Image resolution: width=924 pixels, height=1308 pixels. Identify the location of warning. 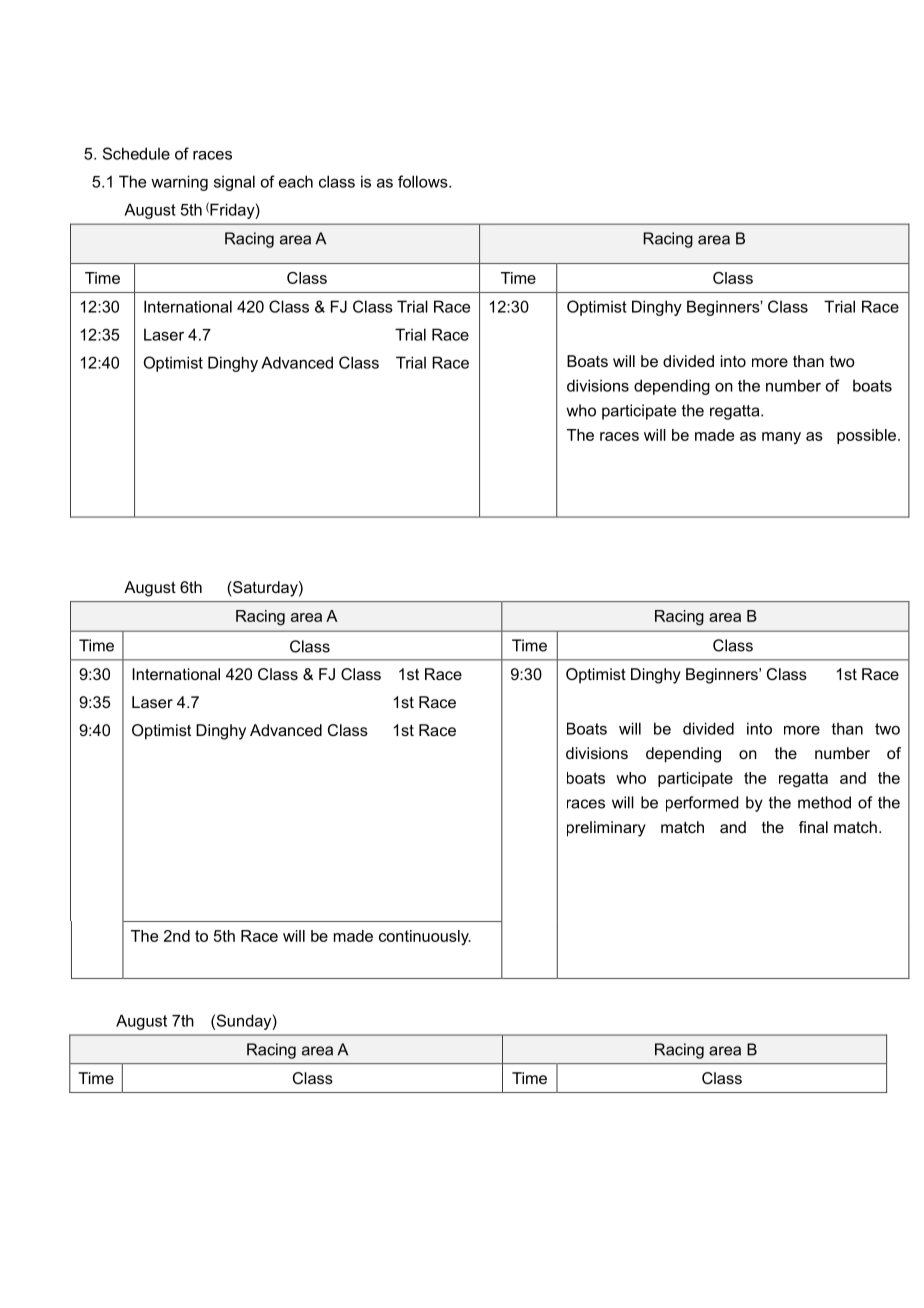
(179, 183).
